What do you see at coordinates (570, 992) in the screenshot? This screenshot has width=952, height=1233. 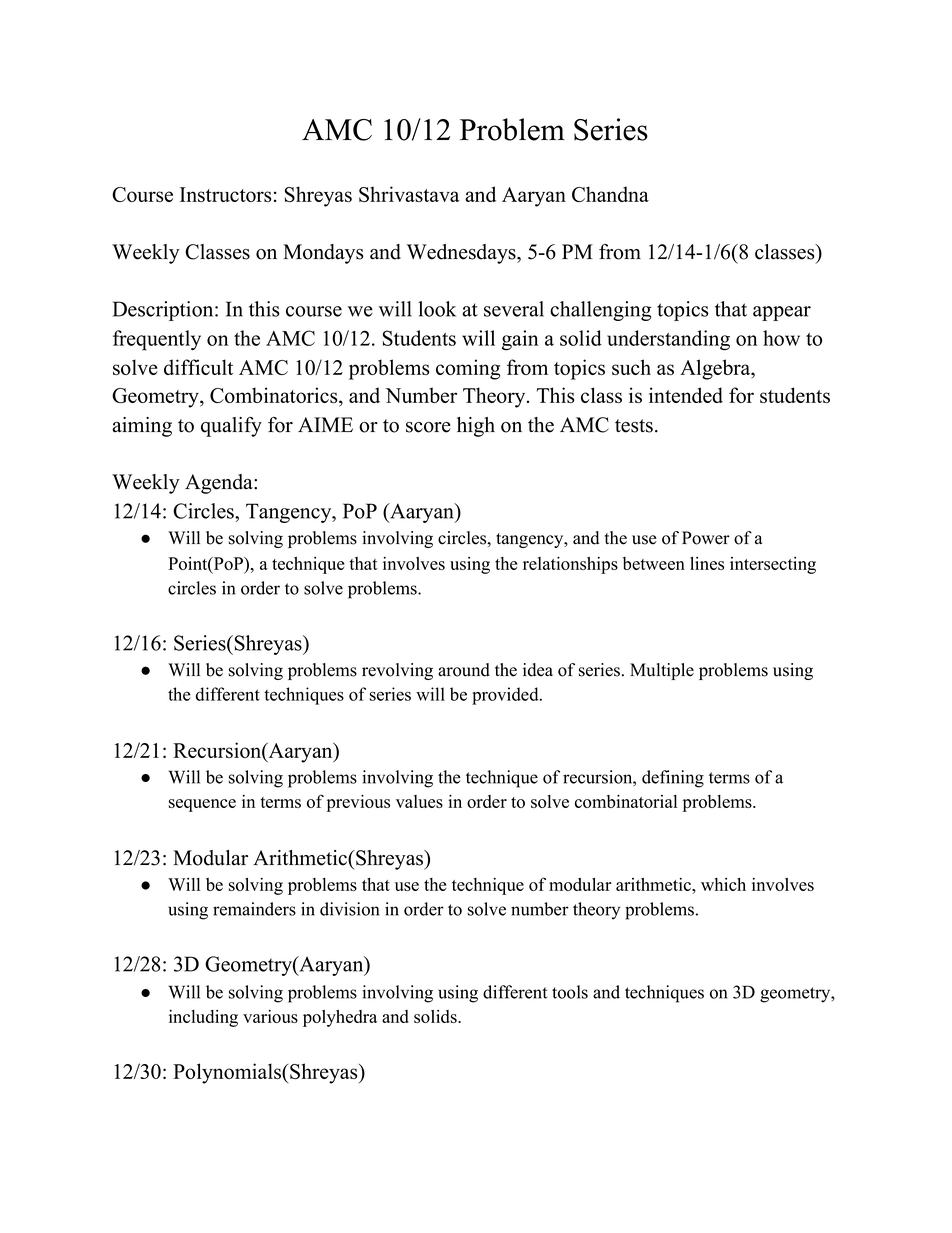 I see `tools` at bounding box center [570, 992].
